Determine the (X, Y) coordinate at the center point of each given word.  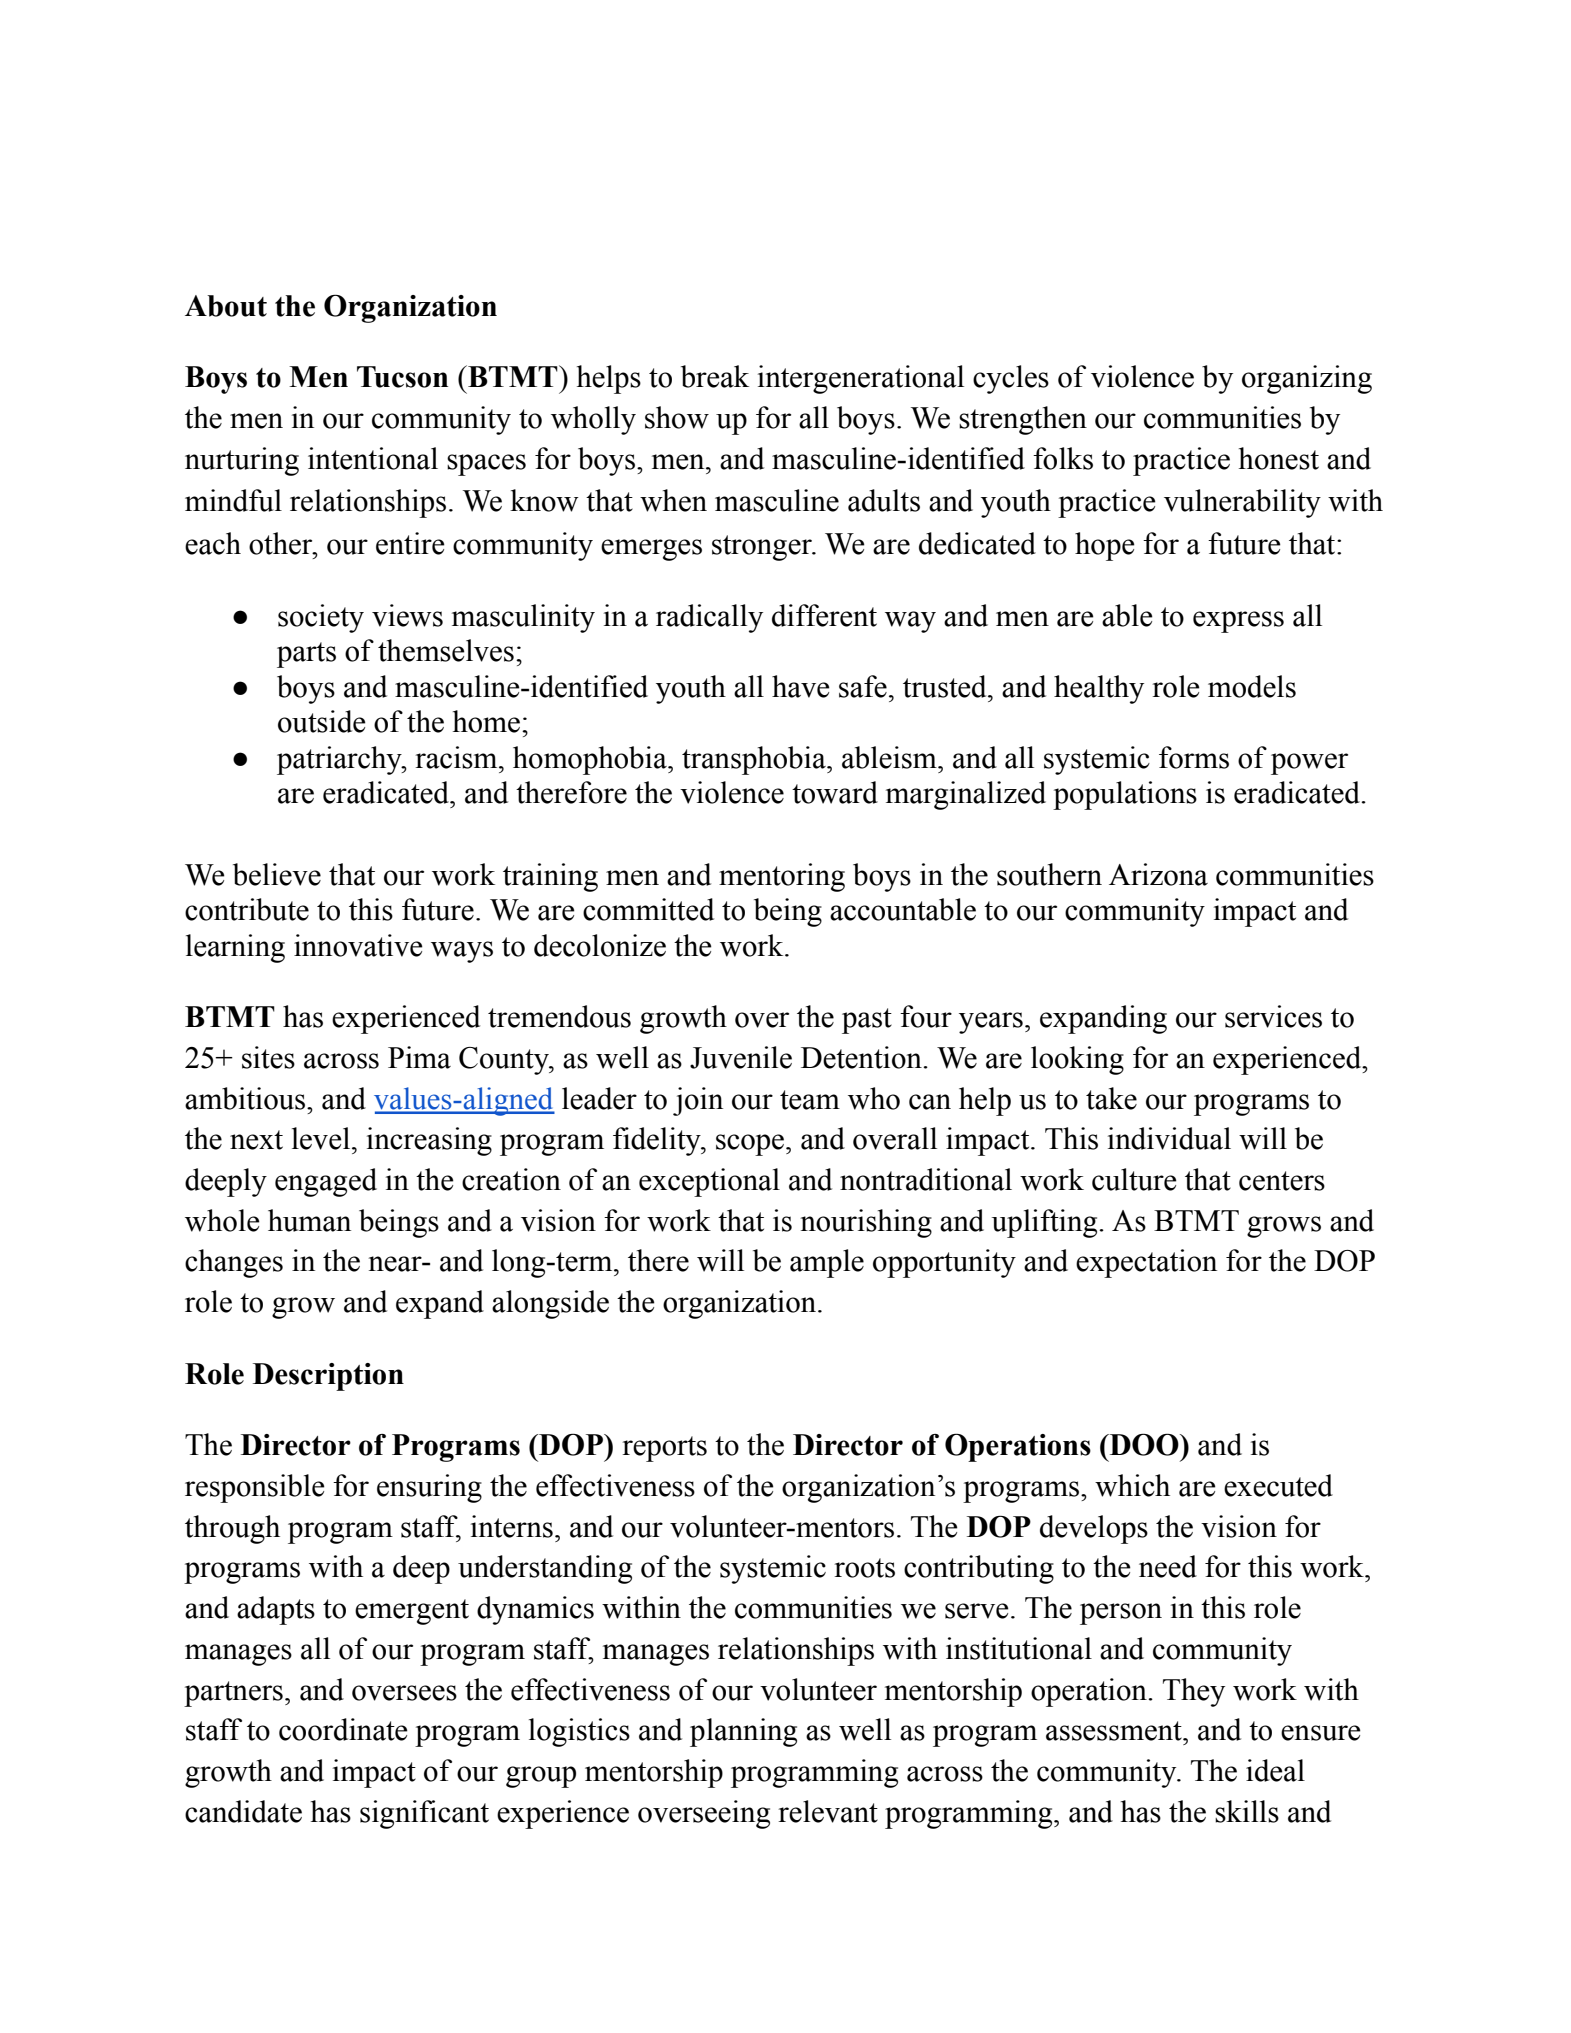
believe (277, 874)
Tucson (402, 377)
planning (743, 1732)
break (715, 376)
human (309, 1220)
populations (1125, 795)
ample (827, 1263)
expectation (1146, 1263)
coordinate (343, 1729)
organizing (1307, 379)
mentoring (782, 877)
